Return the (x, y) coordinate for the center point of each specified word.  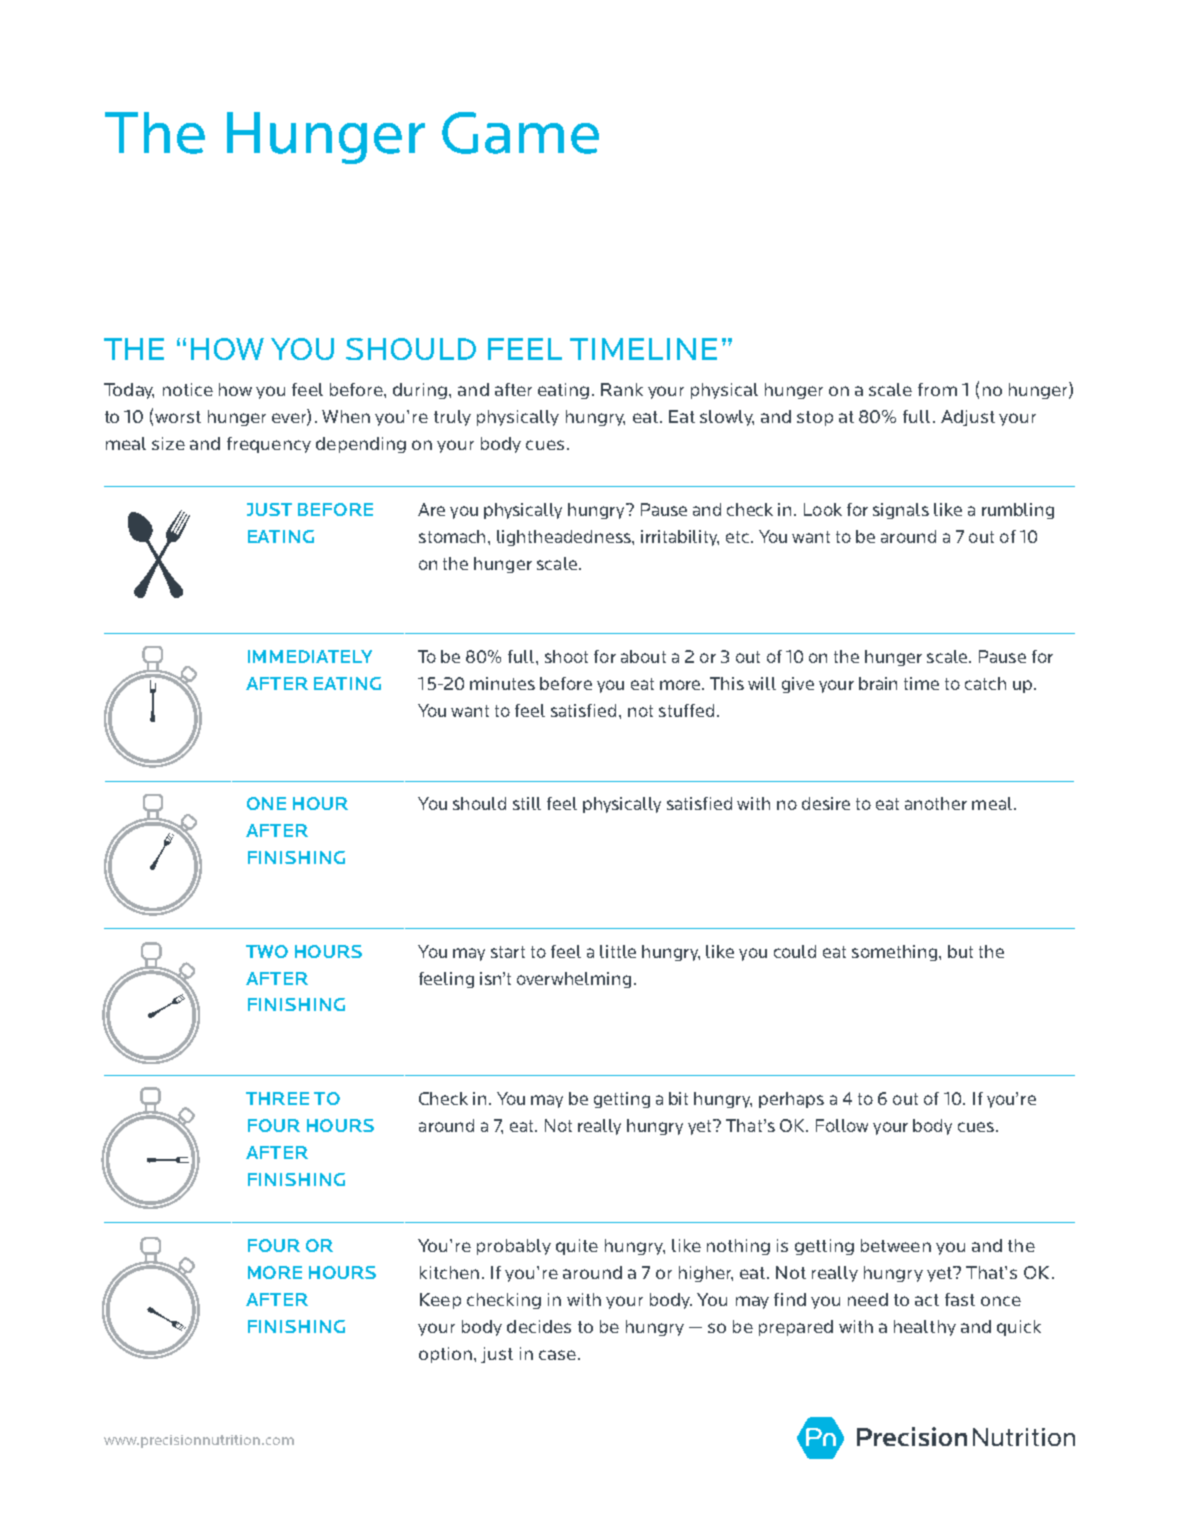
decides (539, 1326)
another (936, 803)
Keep (440, 1301)
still (527, 803)
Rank (622, 389)
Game (520, 133)
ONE (266, 803)
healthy (925, 1328)
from (937, 389)
